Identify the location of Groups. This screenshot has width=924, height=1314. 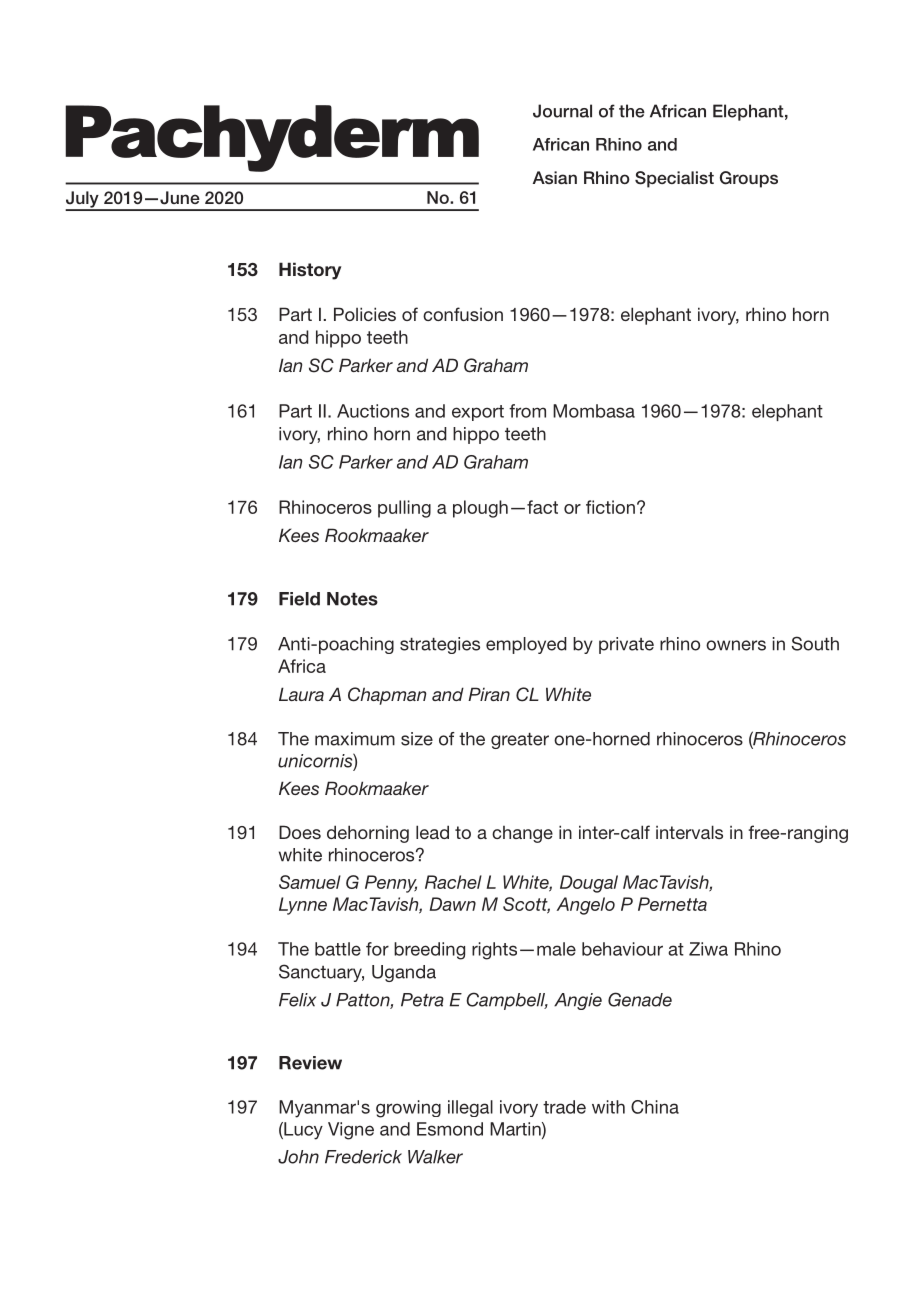
(749, 179).
